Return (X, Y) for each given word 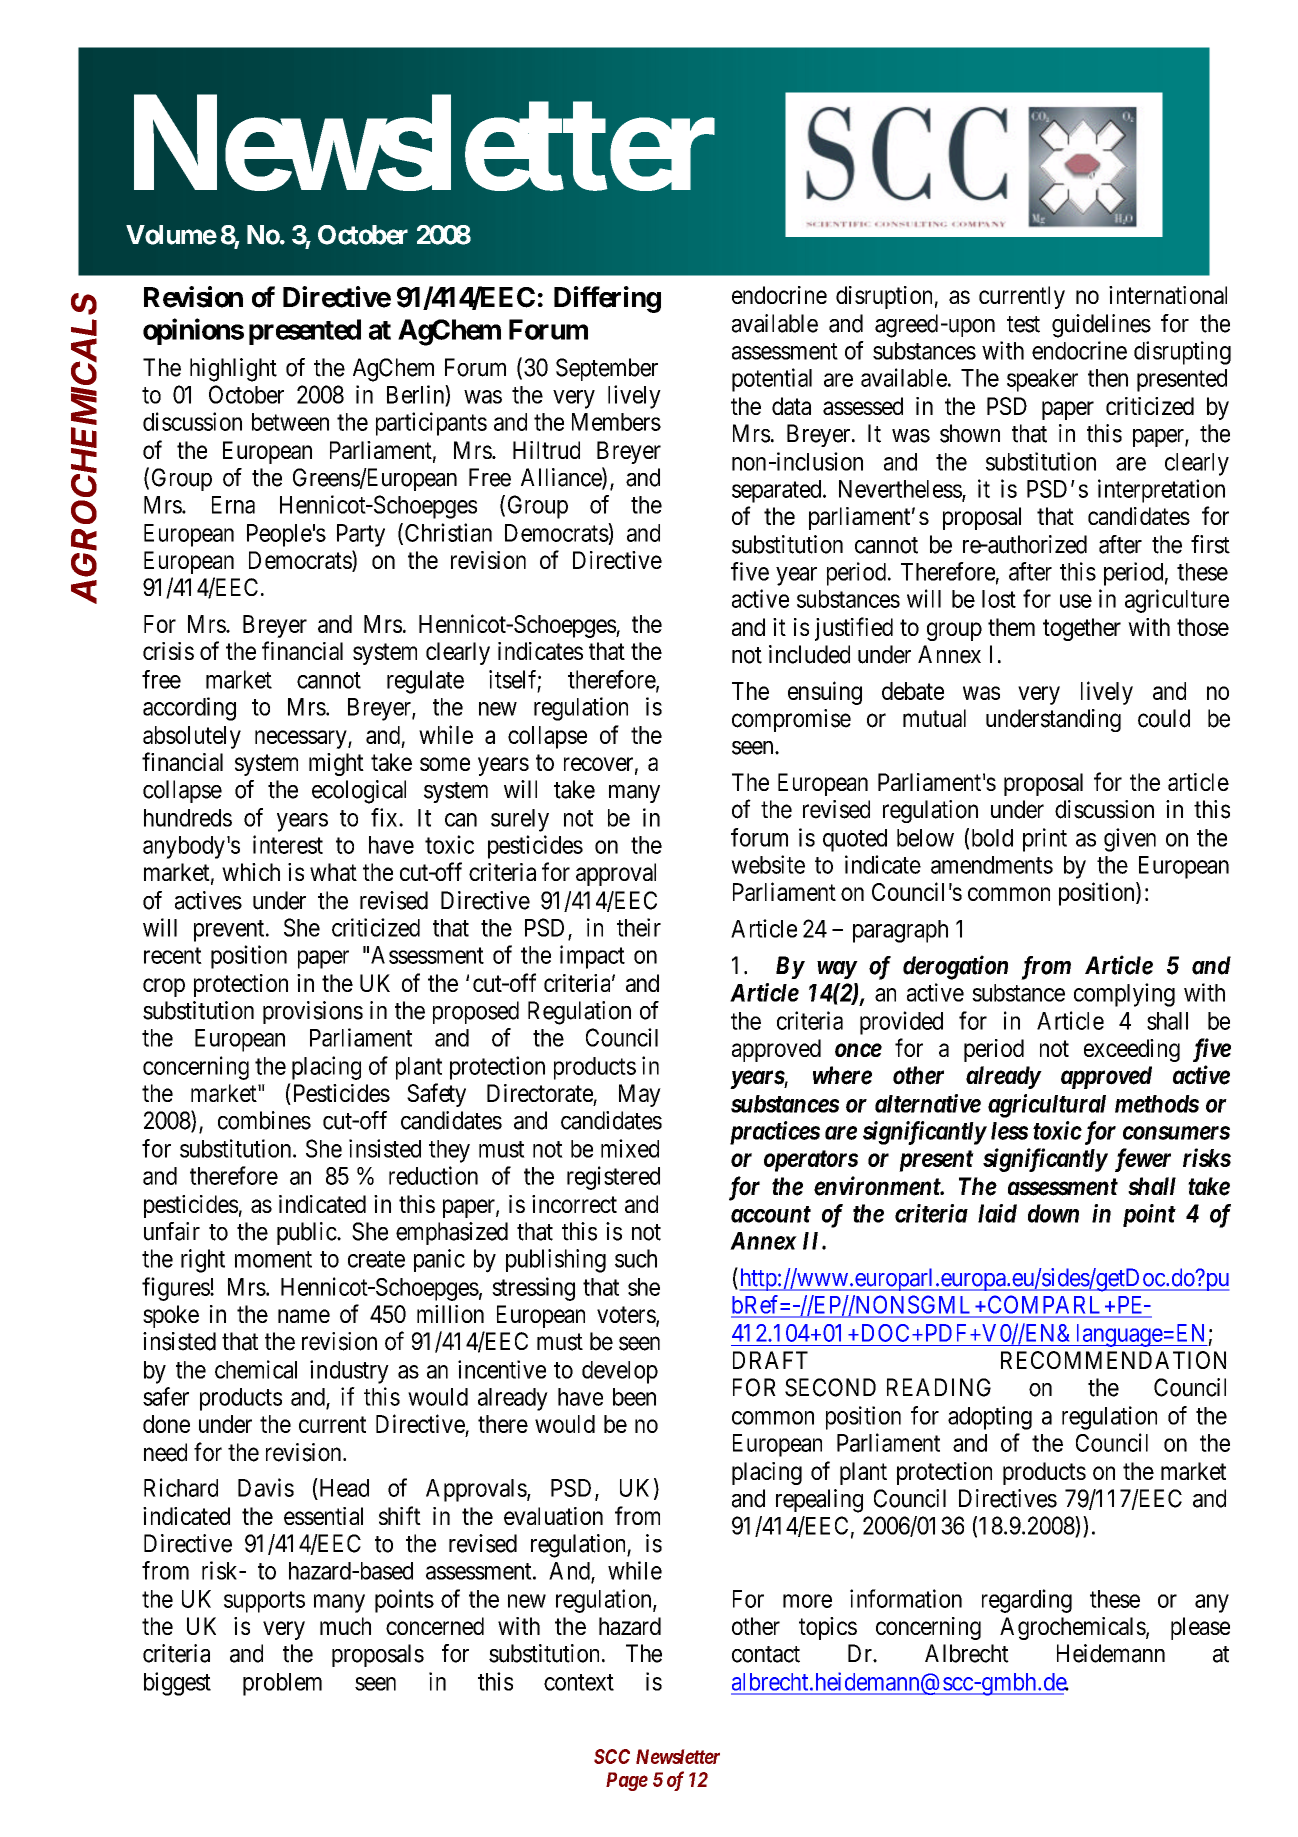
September (607, 369)
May (640, 1095)
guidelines (1101, 326)
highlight (233, 370)
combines (264, 1120)
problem (282, 1684)
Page (627, 1781)
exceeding (1132, 1050)
